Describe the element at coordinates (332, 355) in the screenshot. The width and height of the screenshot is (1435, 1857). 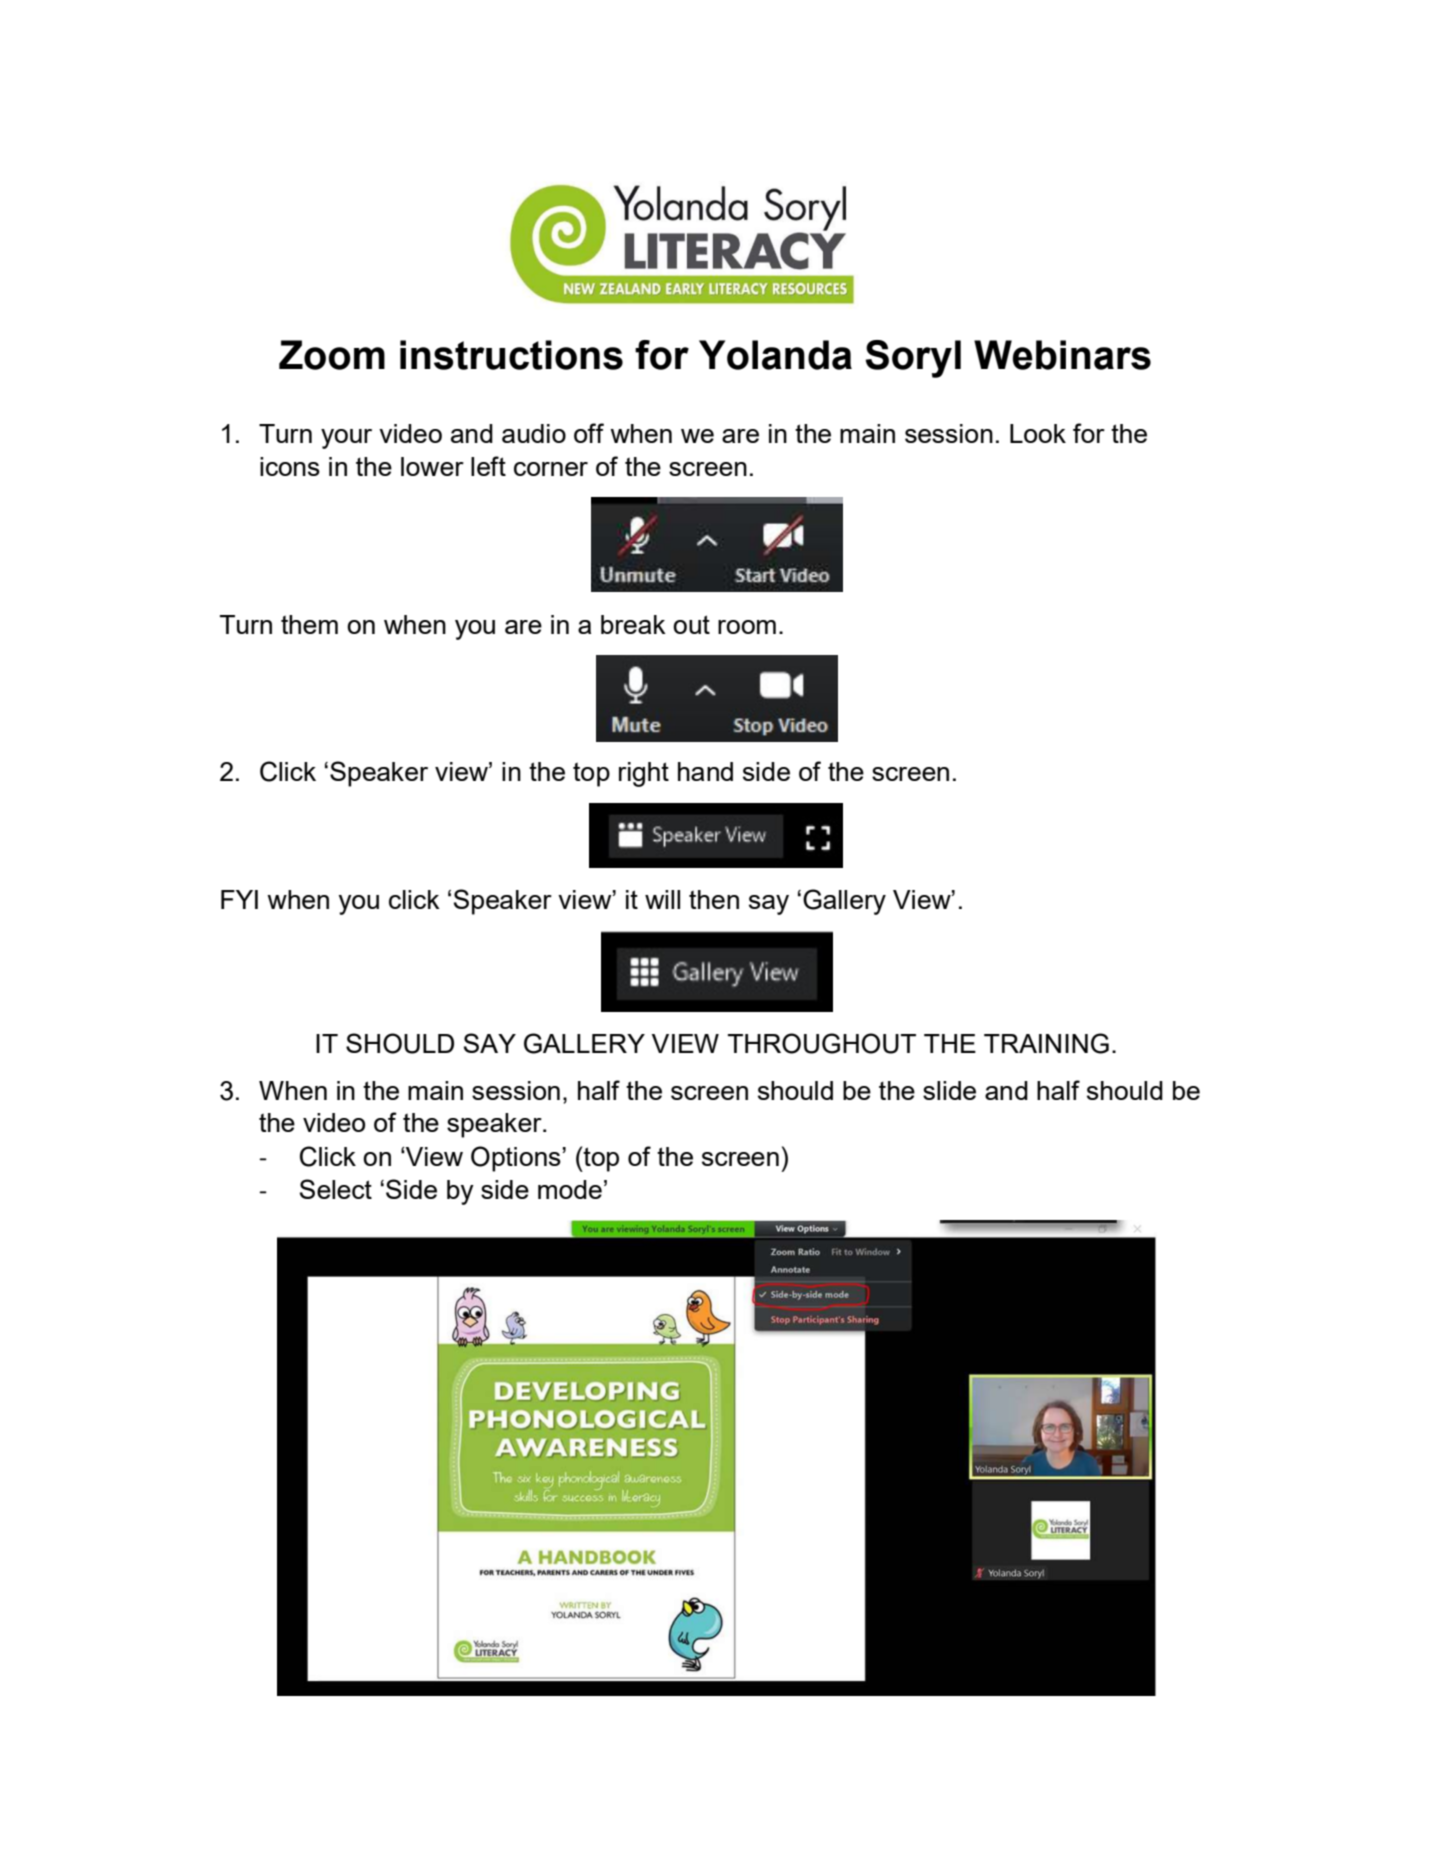
I see `Zoom` at that location.
